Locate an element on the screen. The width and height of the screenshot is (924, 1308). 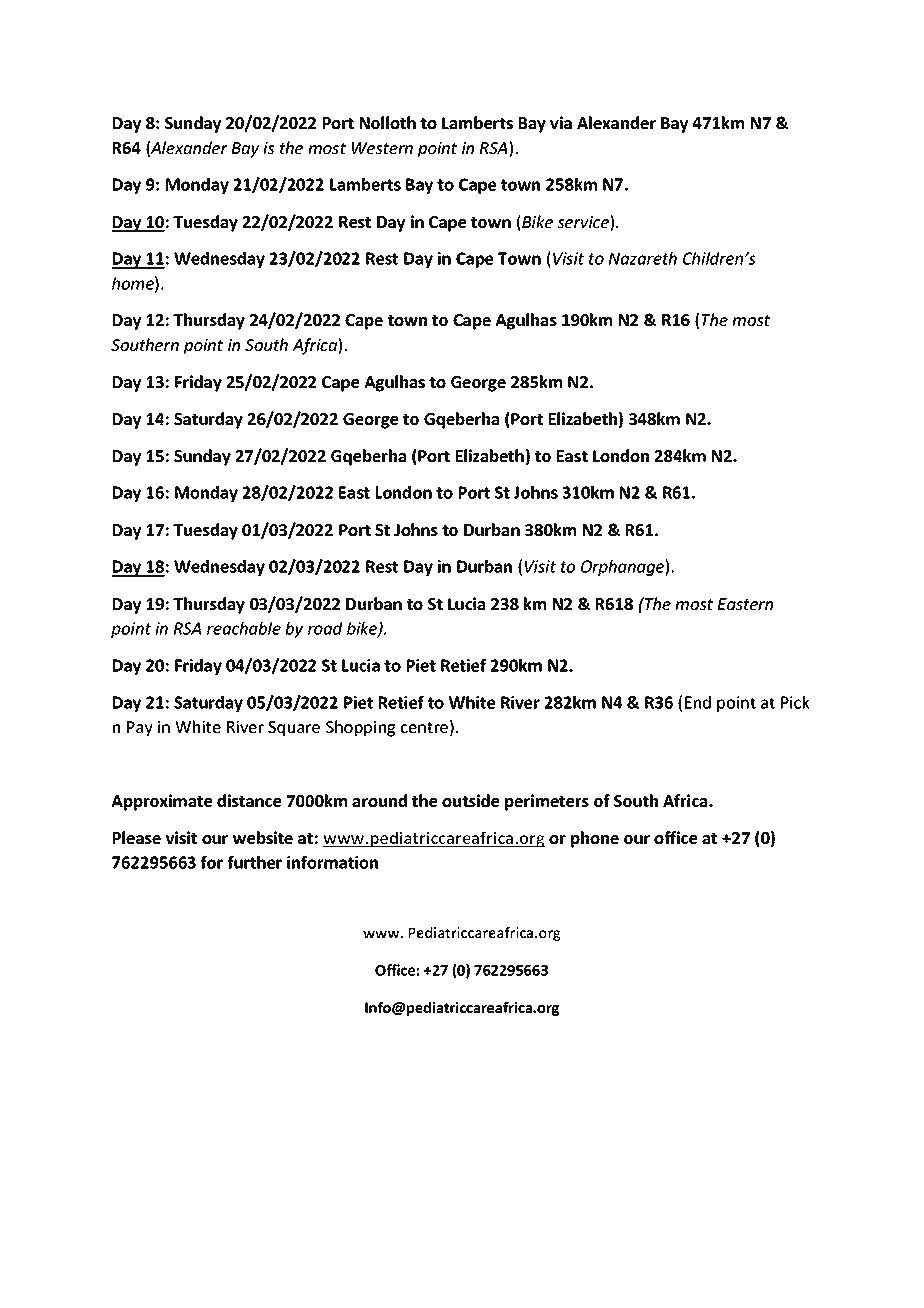
service is located at coordinates (584, 223).
